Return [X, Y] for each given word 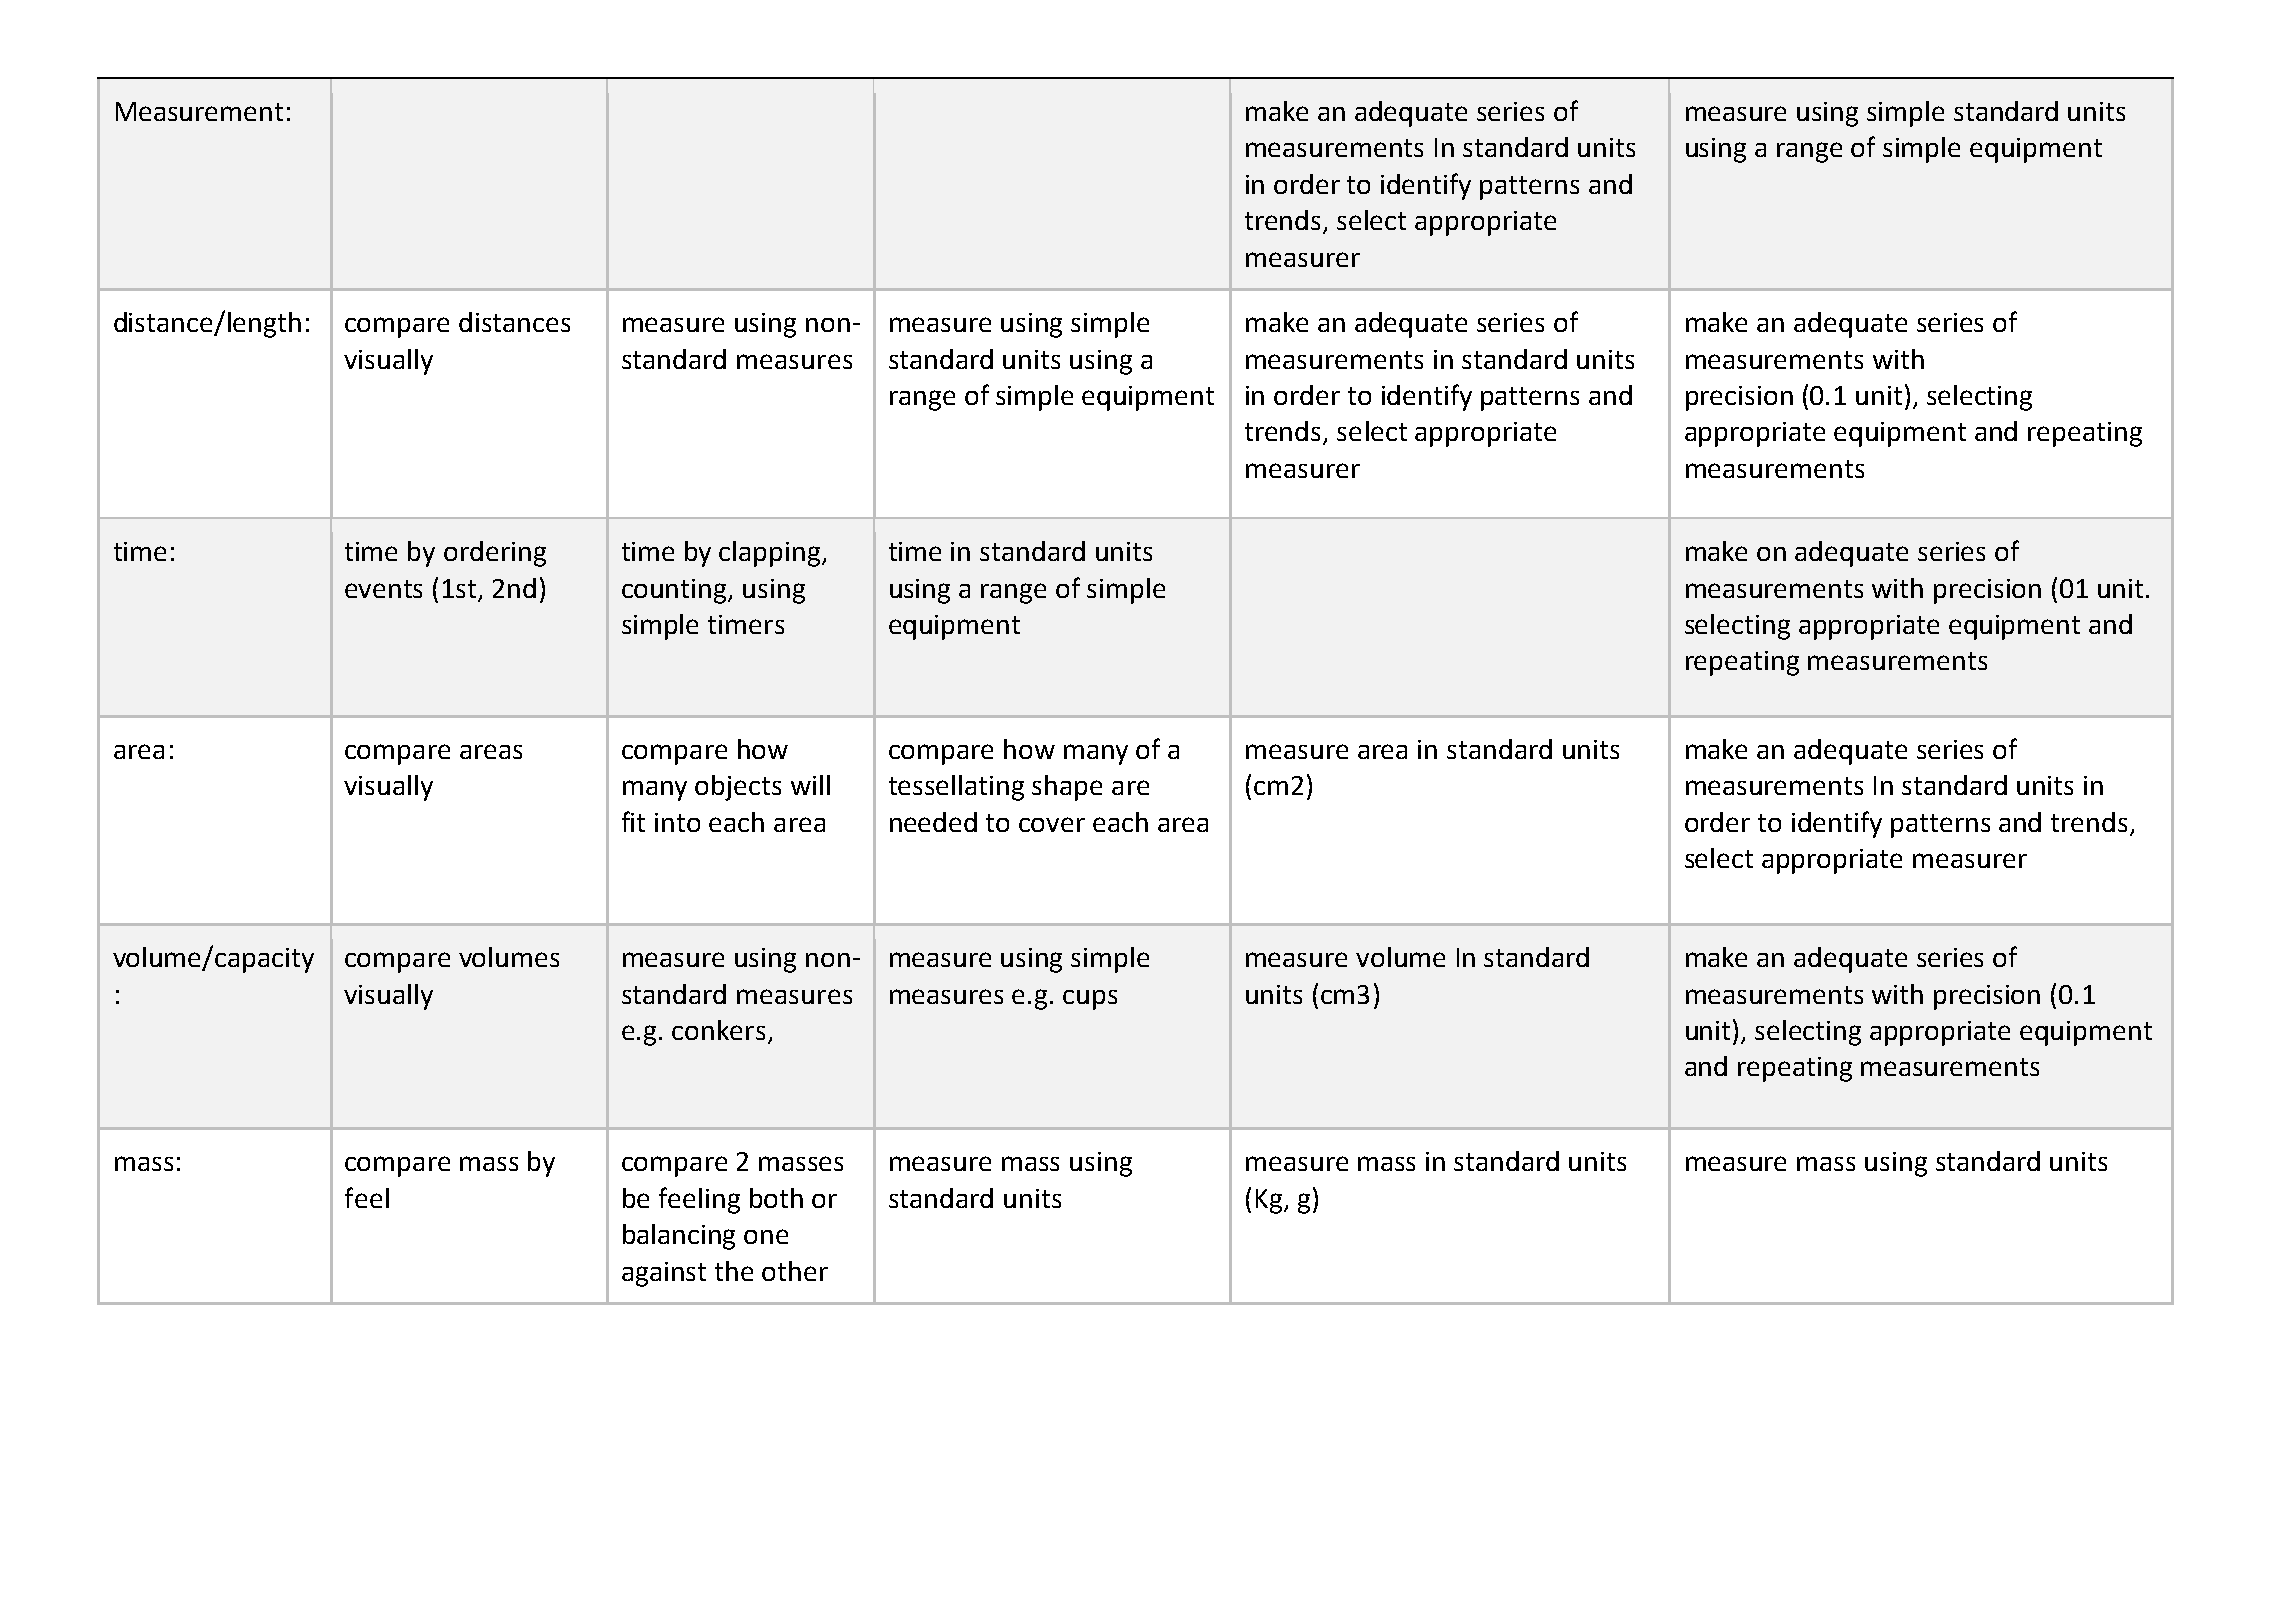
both [776, 1198]
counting [675, 591]
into [677, 822]
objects [738, 788]
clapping [771, 554]
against [664, 1274]
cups [1090, 1000]
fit [633, 821]
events [383, 589]
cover [1052, 824]
